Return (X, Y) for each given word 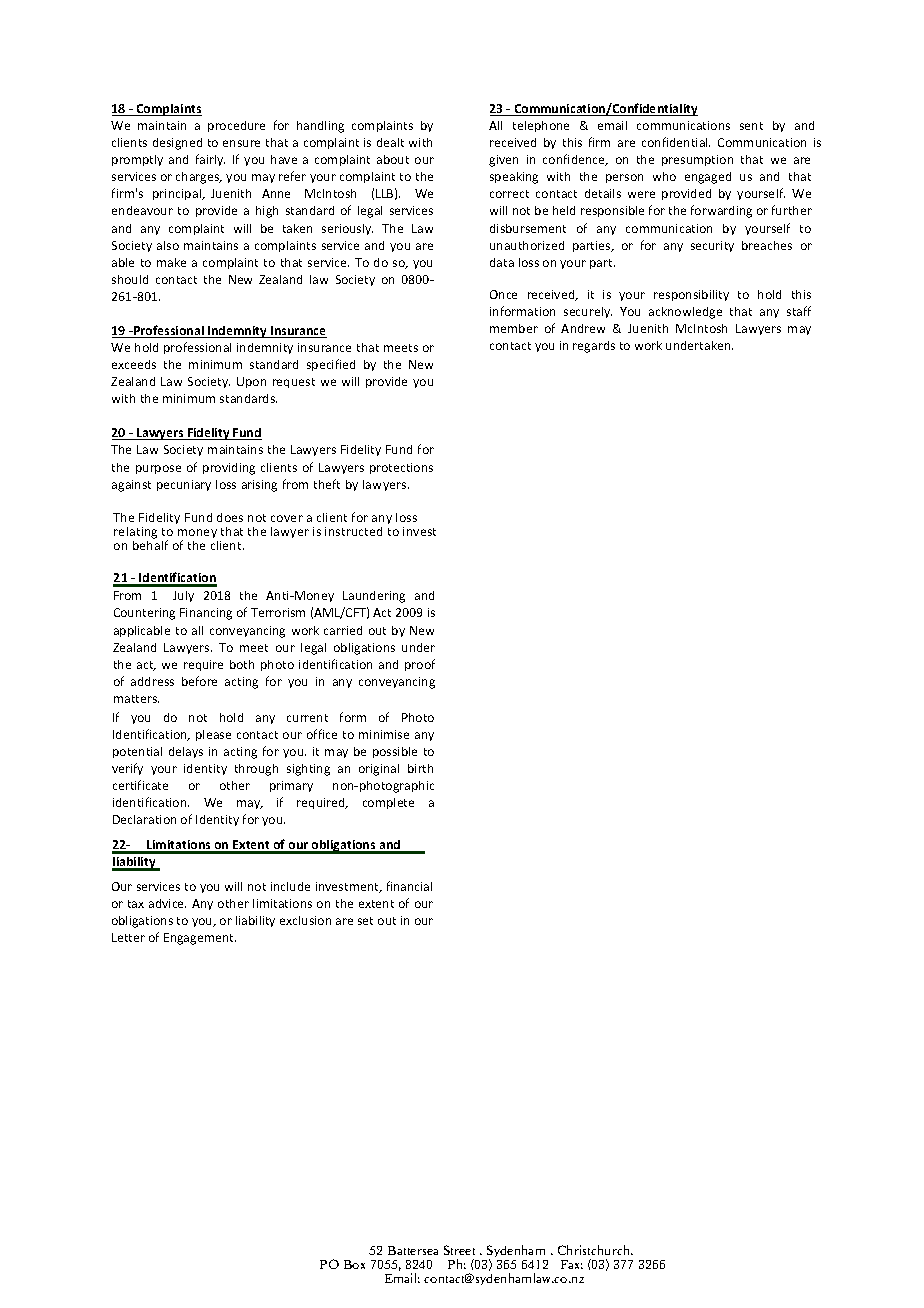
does (230, 517)
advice (167, 903)
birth (420, 768)
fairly (210, 160)
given (503, 161)
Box (354, 1264)
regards (594, 347)
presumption (697, 160)
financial (409, 886)
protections (401, 468)
